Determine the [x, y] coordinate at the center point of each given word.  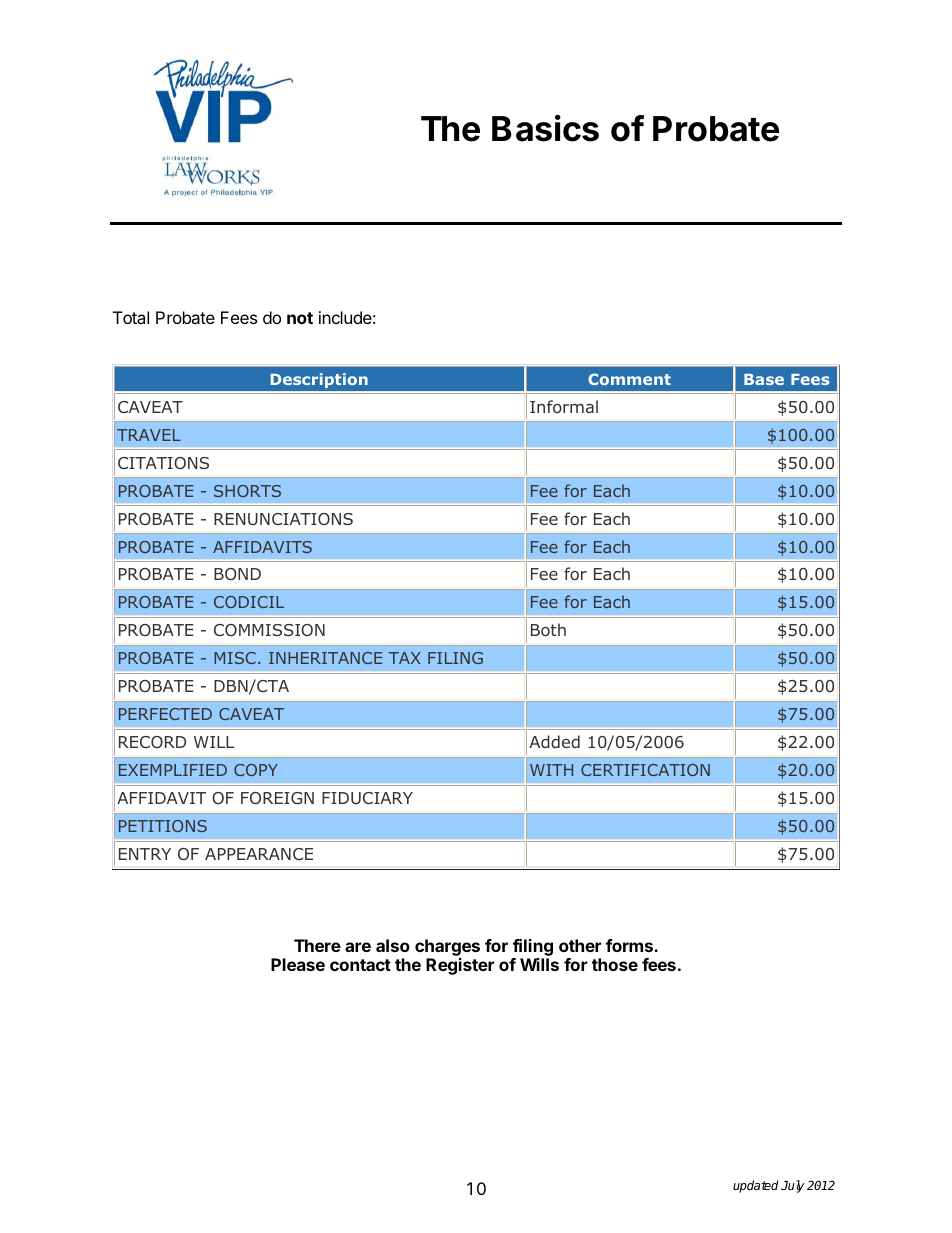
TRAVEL [149, 435]
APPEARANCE [259, 854]
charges [447, 947]
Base [764, 379]
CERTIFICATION [645, 770]
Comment [629, 379]
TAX [405, 658]
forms [630, 945]
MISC [235, 658]
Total [131, 317]
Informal [564, 406]
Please [298, 964]
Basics [545, 128]
